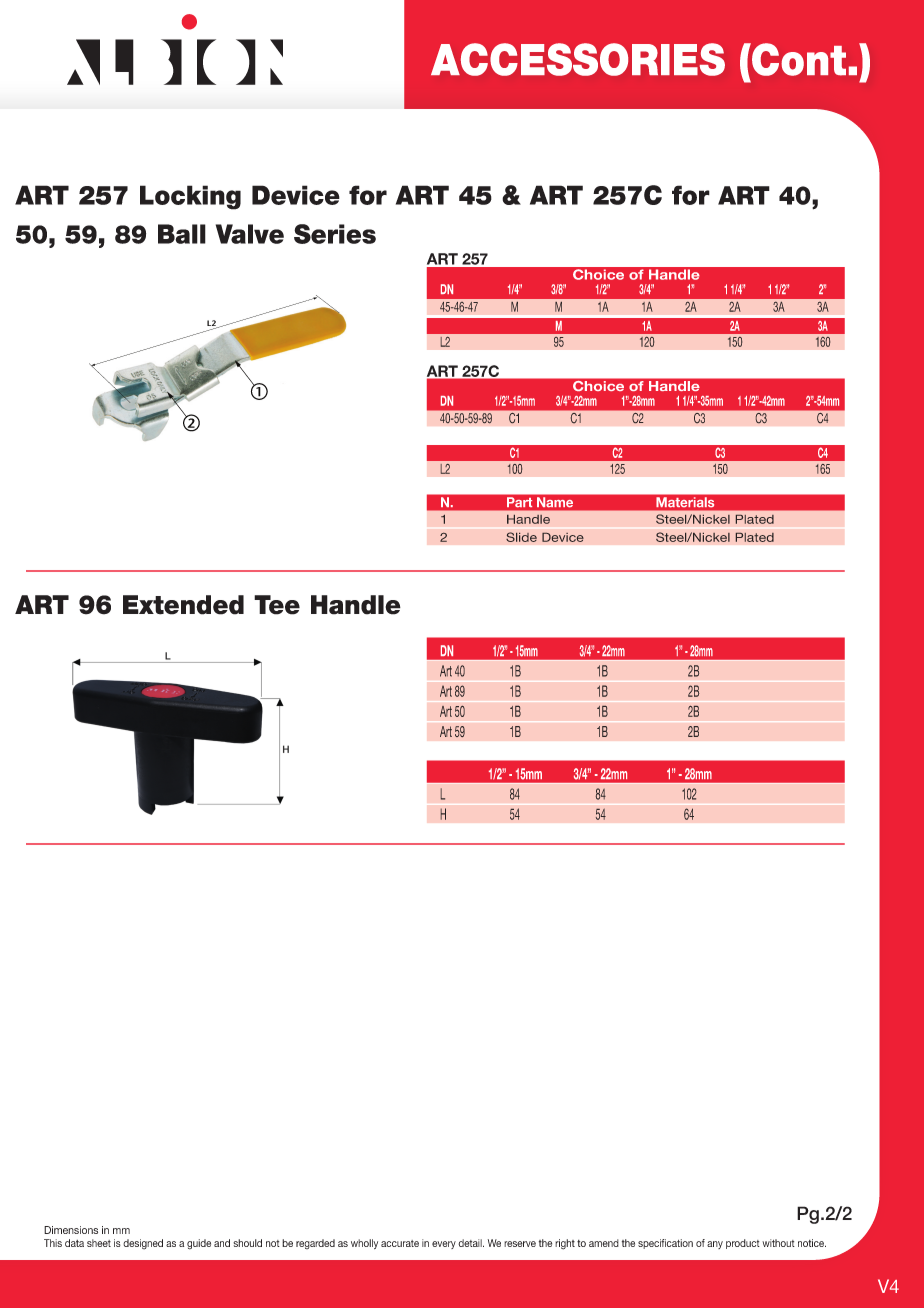 Image resolution: width=924 pixels, height=1308 pixels. What do you see at coordinates (715, 1245) in the screenshot?
I see `any` at bounding box center [715, 1245].
